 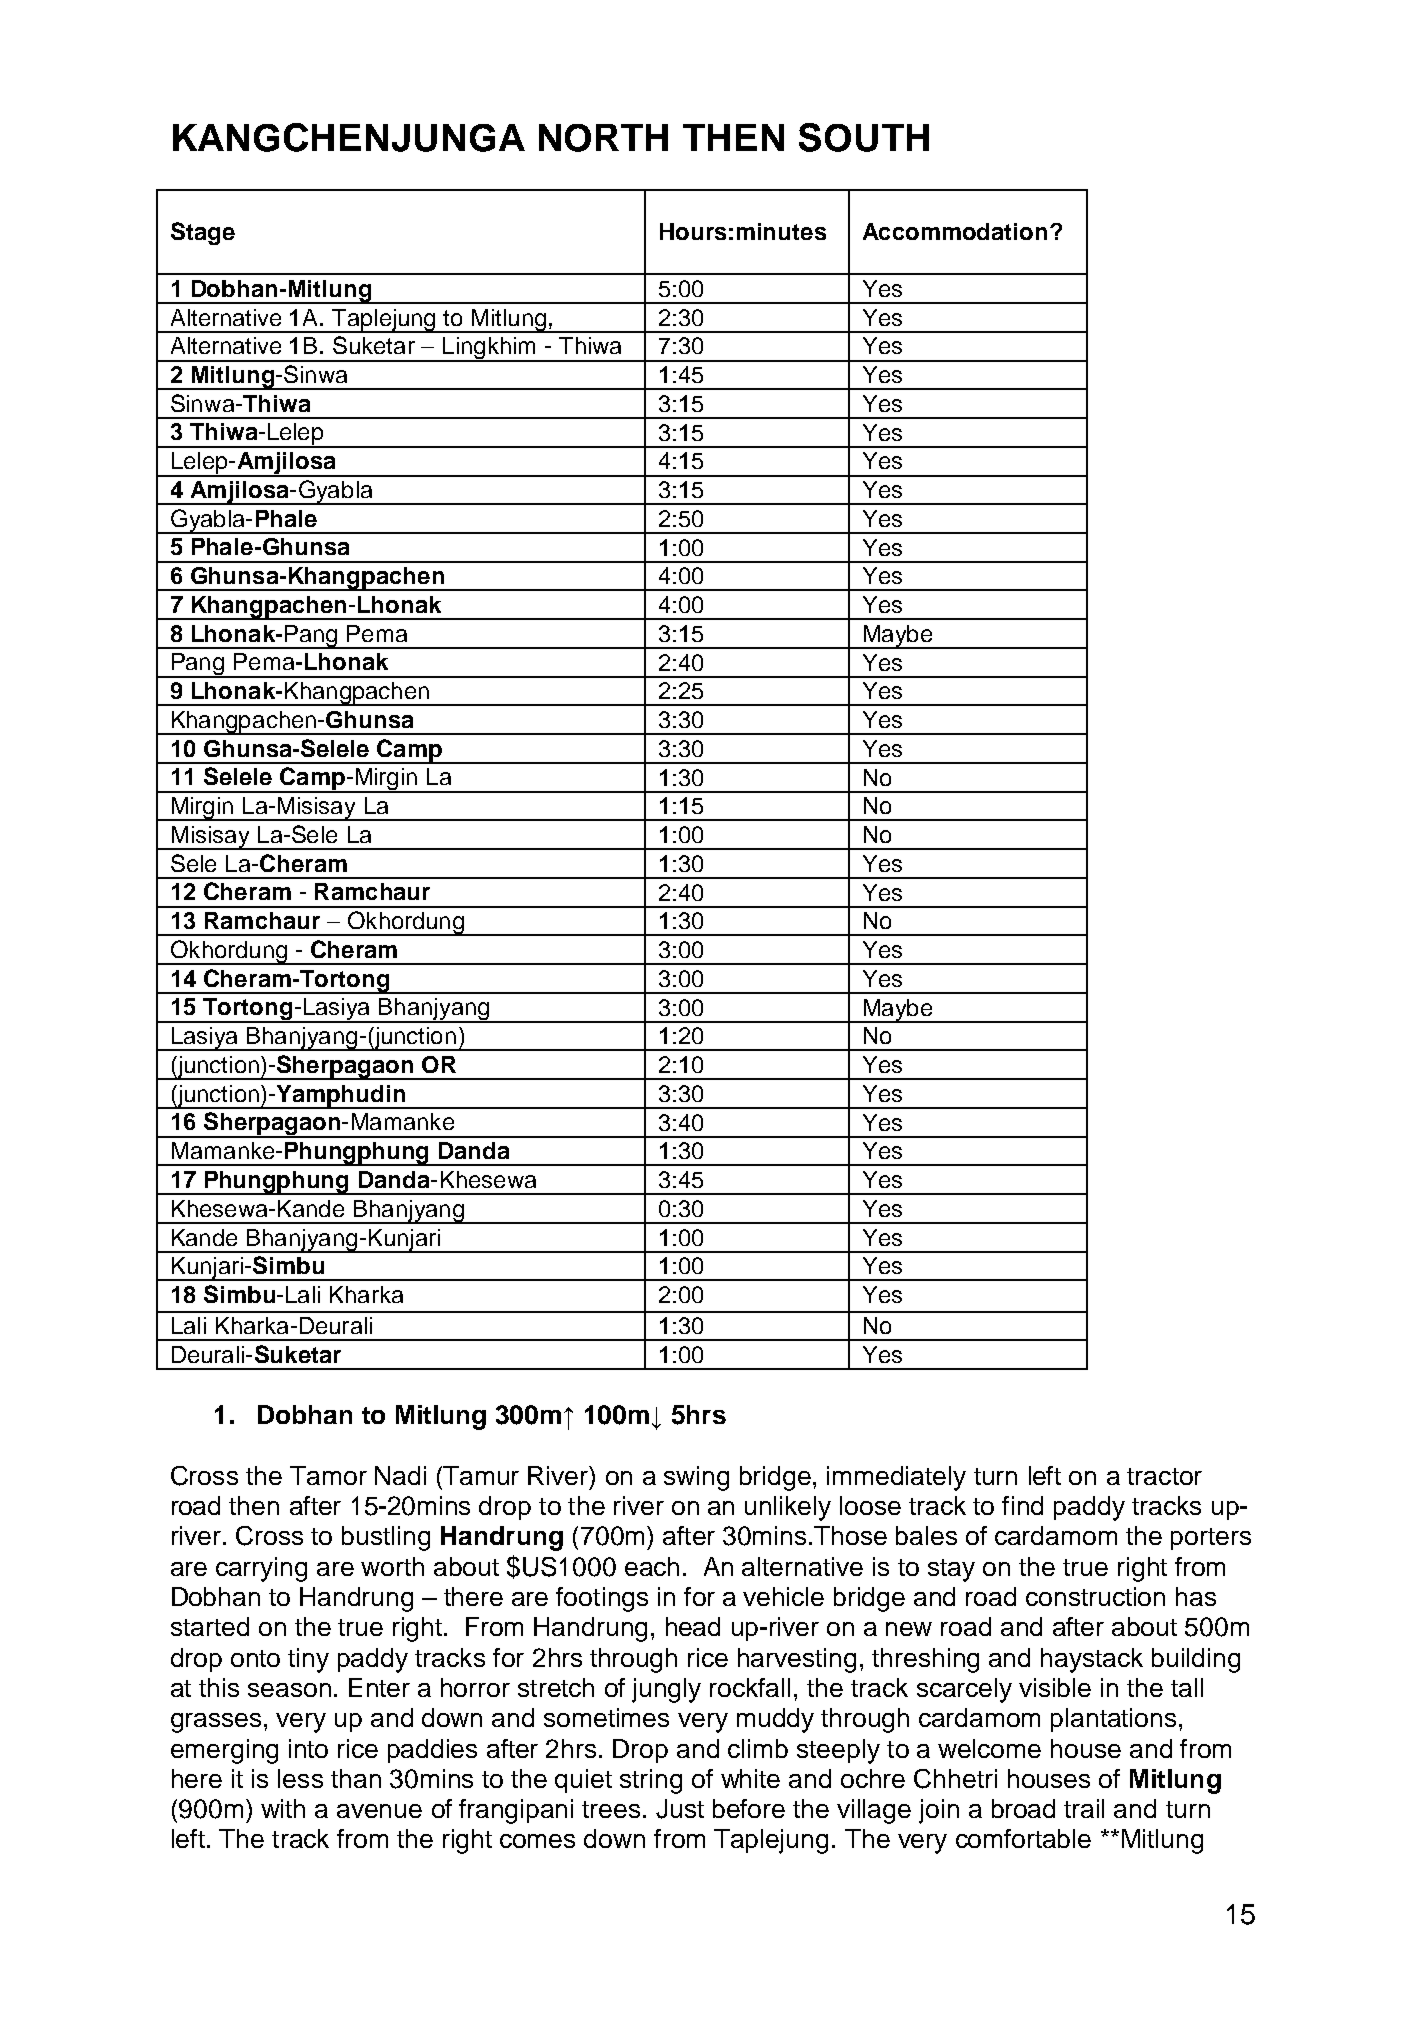 What do you see at coordinates (1084, 1808) in the page?
I see `trail` at bounding box center [1084, 1808].
